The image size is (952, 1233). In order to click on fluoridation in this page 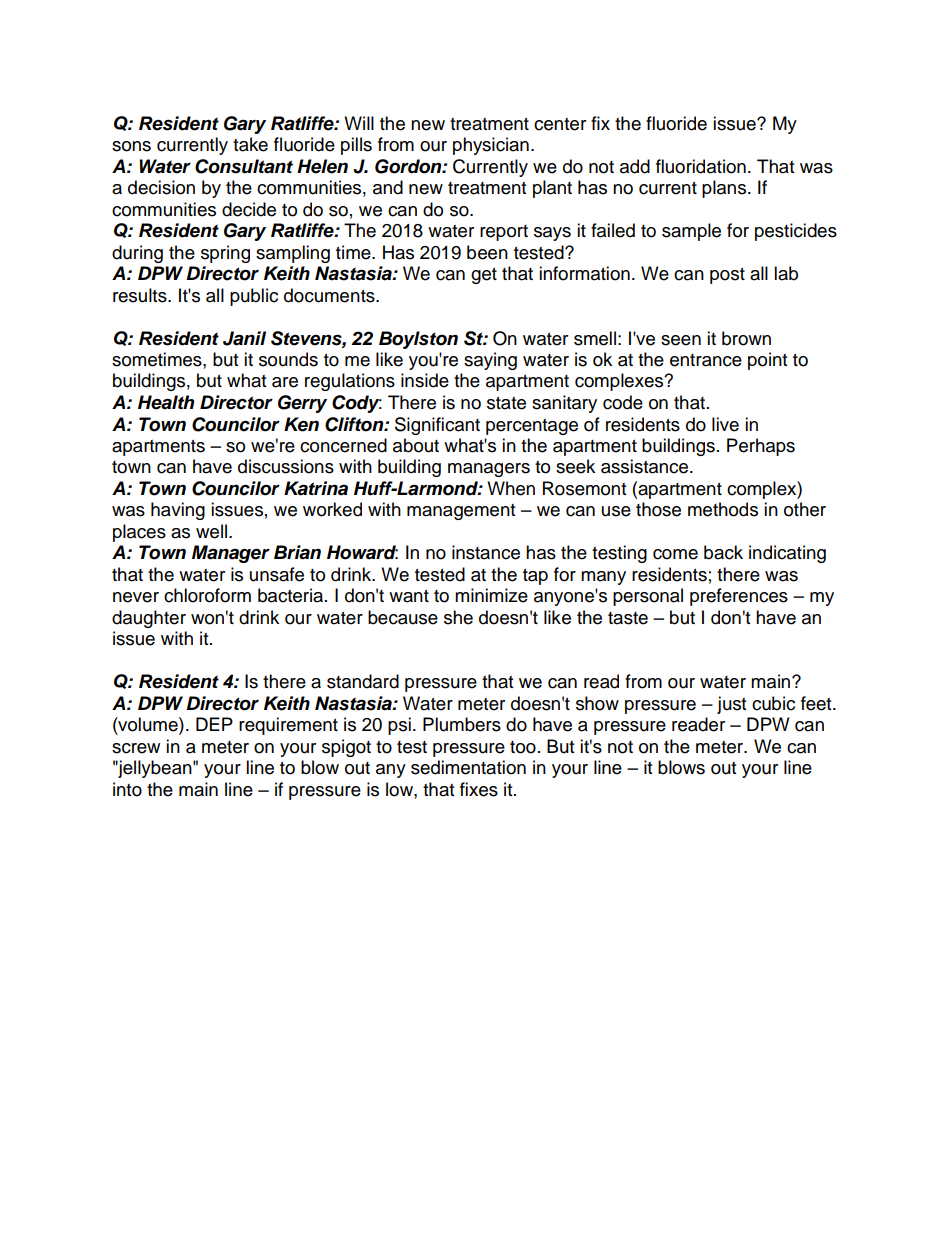, I will do `click(701, 166)`.
